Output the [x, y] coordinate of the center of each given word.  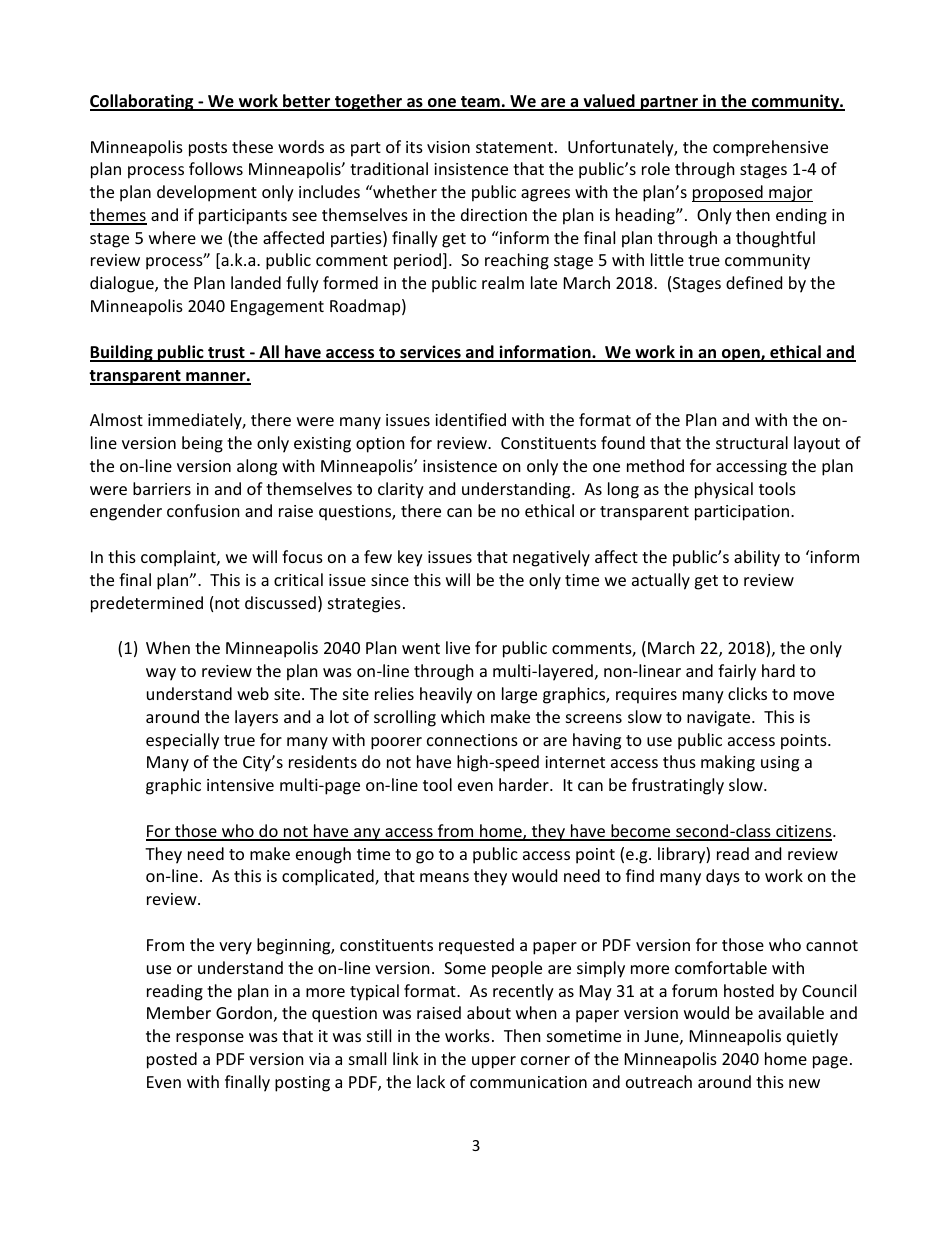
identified [470, 419]
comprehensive [770, 148]
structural [752, 442]
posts [208, 149]
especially [182, 741]
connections [472, 740]
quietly [812, 1037]
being [202, 444]
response [210, 1039]
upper [494, 1062]
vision [448, 147]
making [728, 763]
